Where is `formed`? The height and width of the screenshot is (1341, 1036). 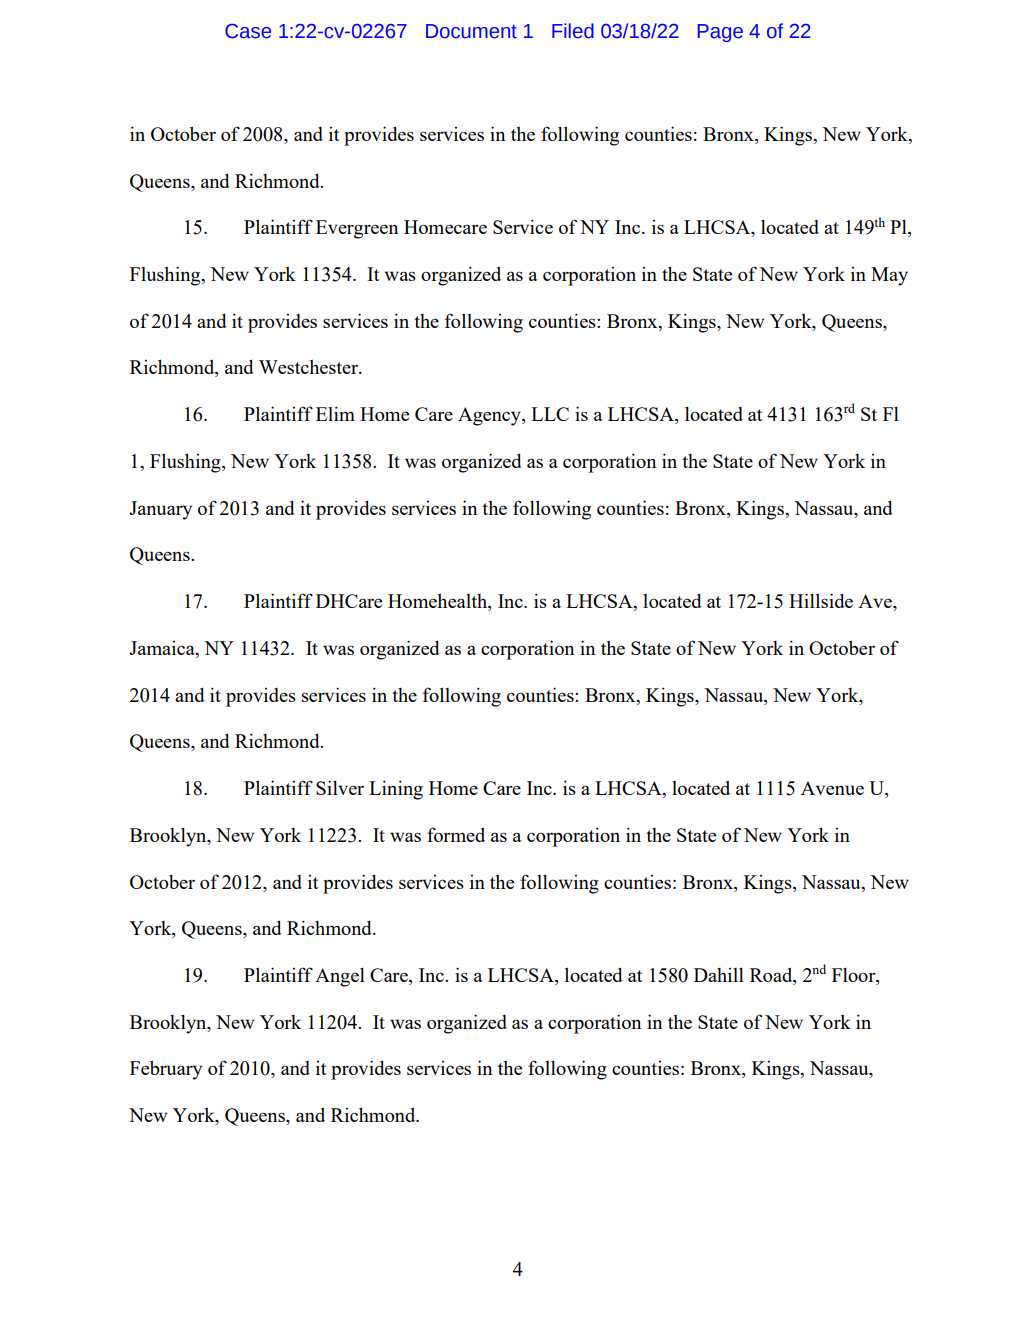 formed is located at coordinates (456, 834).
